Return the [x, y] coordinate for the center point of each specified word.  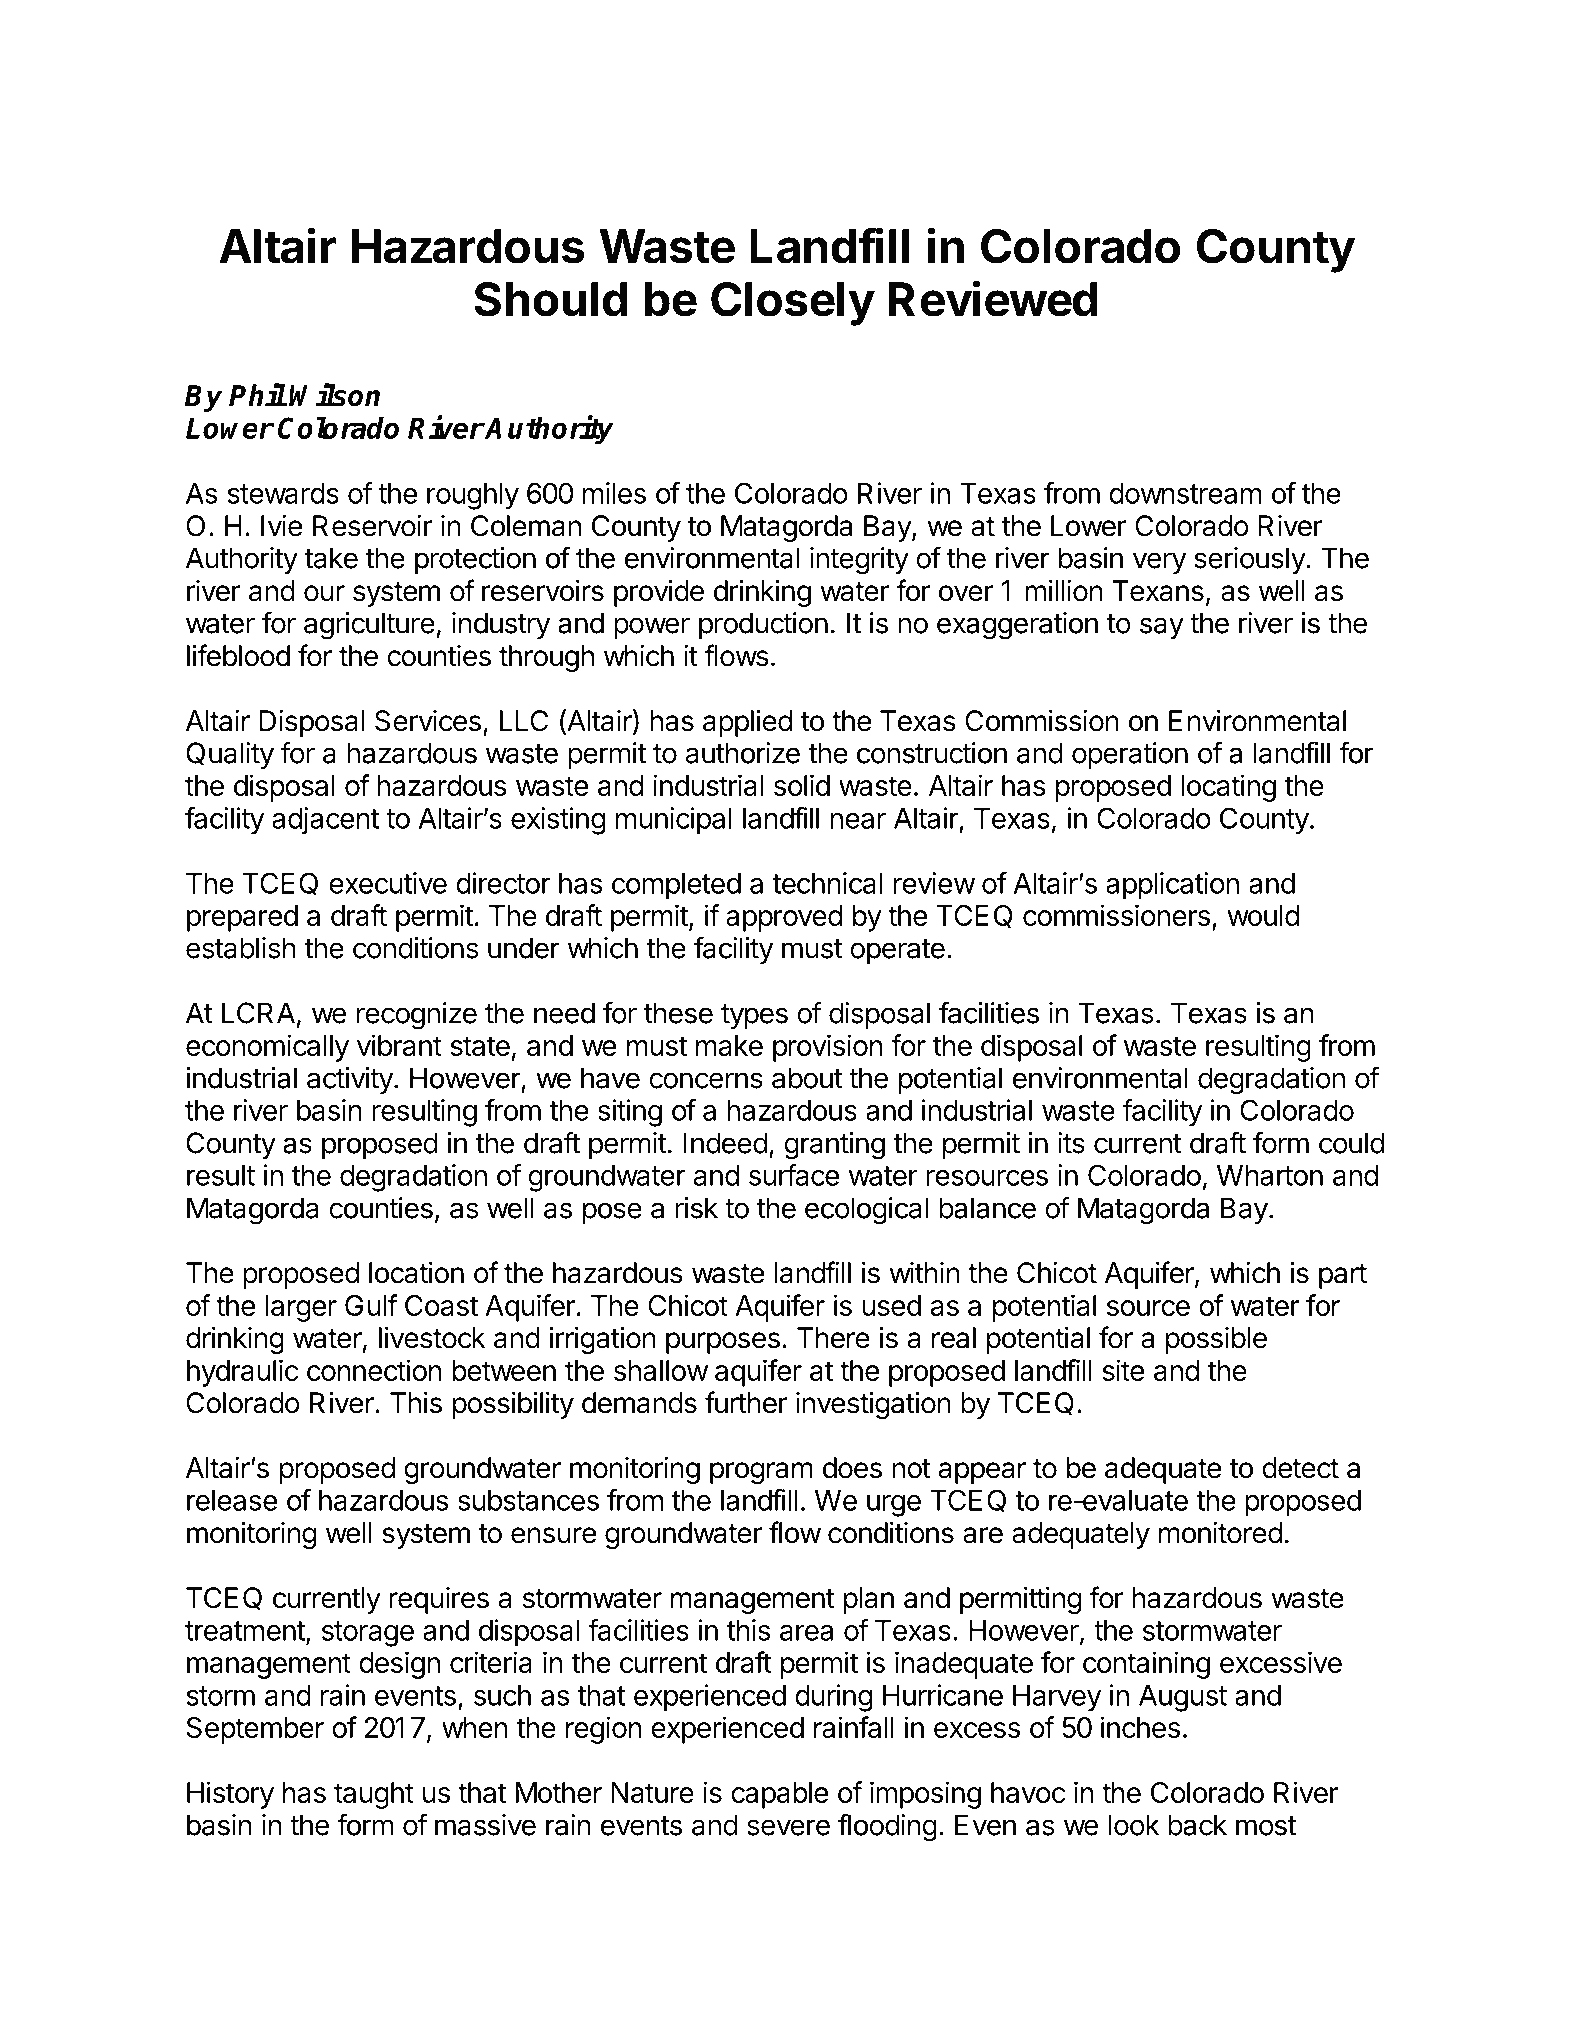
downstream [1185, 493]
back [1197, 1825]
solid [802, 785]
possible [1216, 1340]
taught [374, 1795]
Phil [257, 394]
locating [1228, 788]
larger [301, 1308]
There [833, 1338]
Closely [793, 304]
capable [779, 1795]
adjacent [325, 820]
